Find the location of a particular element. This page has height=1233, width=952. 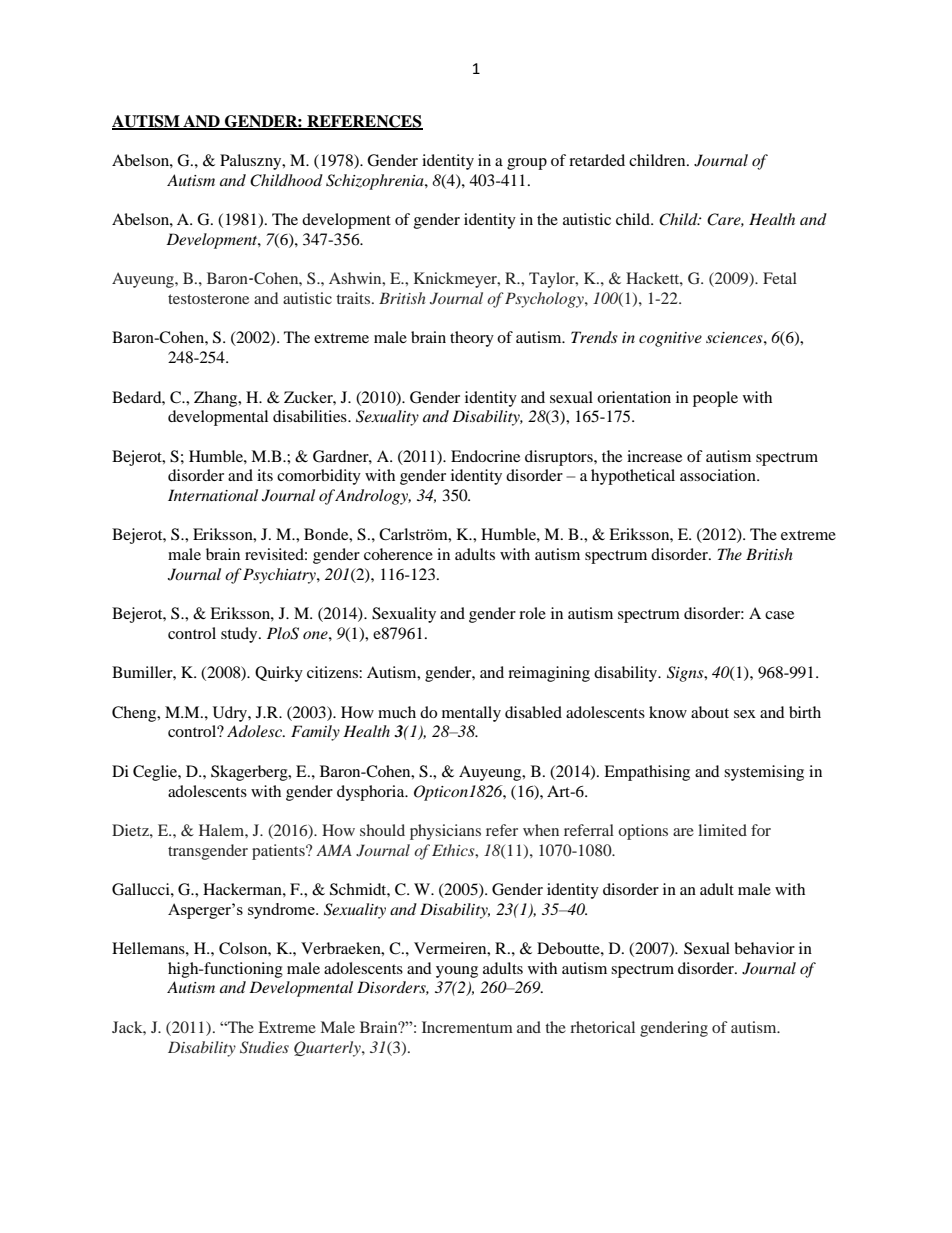

limited is located at coordinates (722, 830).
